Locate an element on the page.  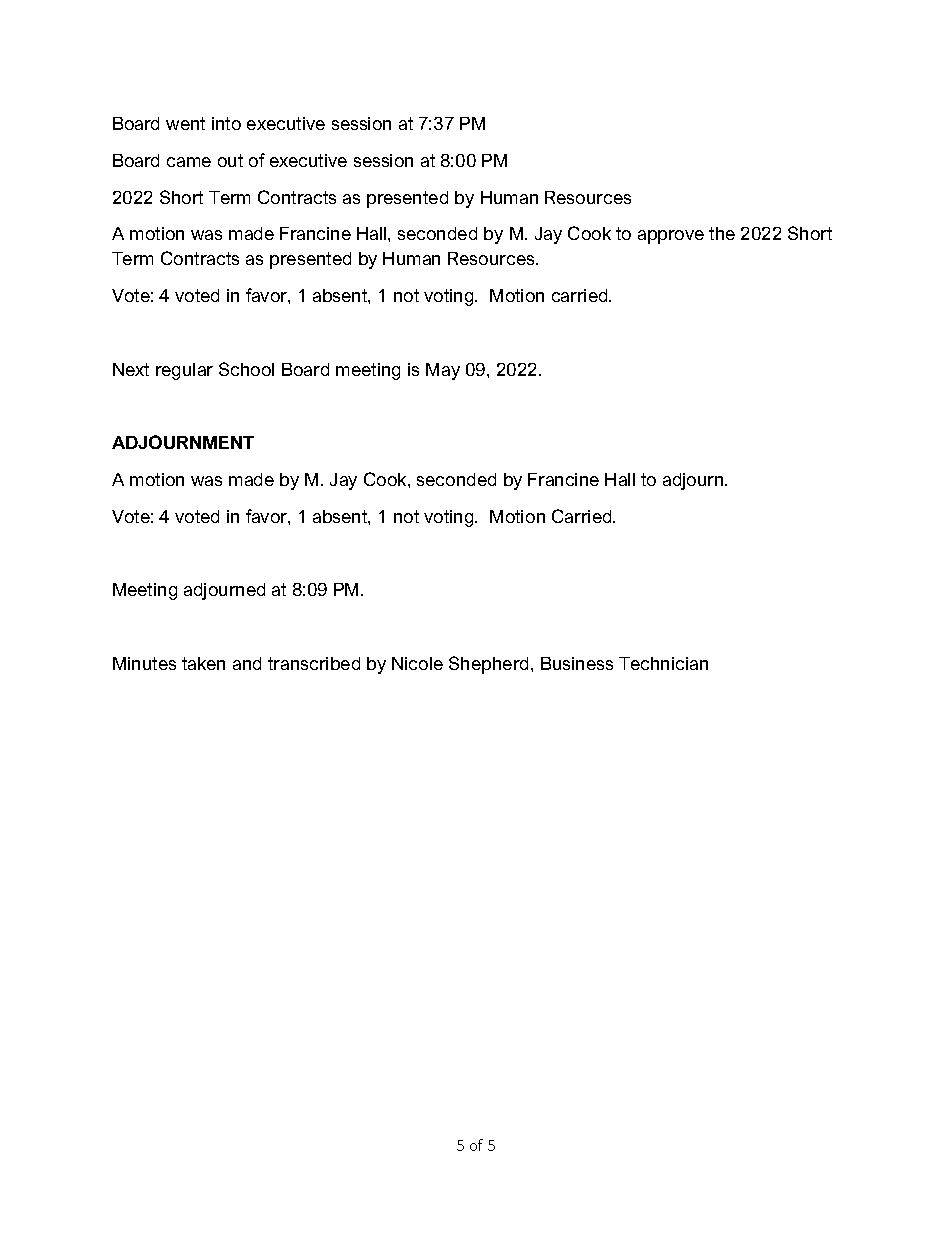
taken is located at coordinates (203, 663).
